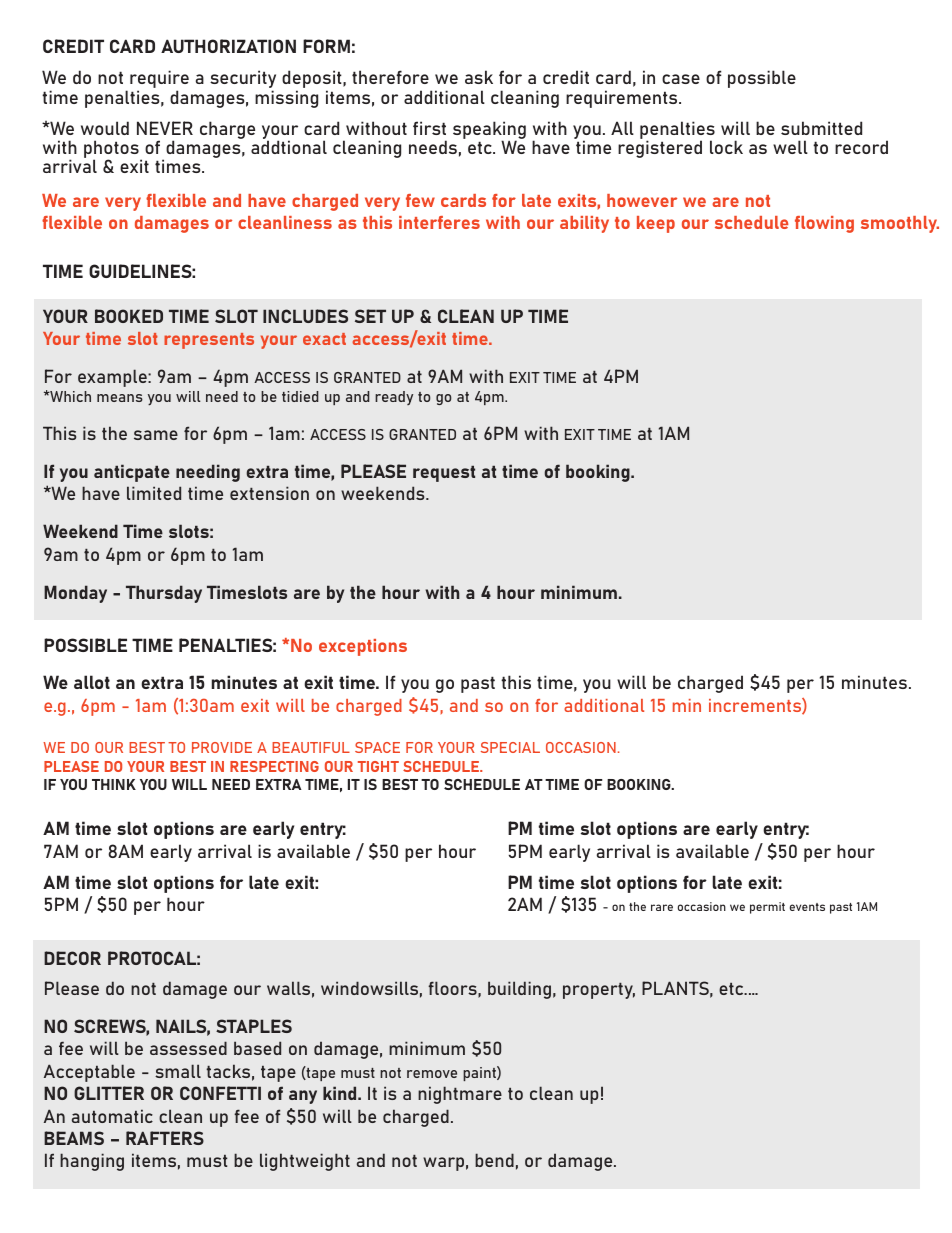  Describe the element at coordinates (444, 474) in the screenshot. I see `request` at that location.
